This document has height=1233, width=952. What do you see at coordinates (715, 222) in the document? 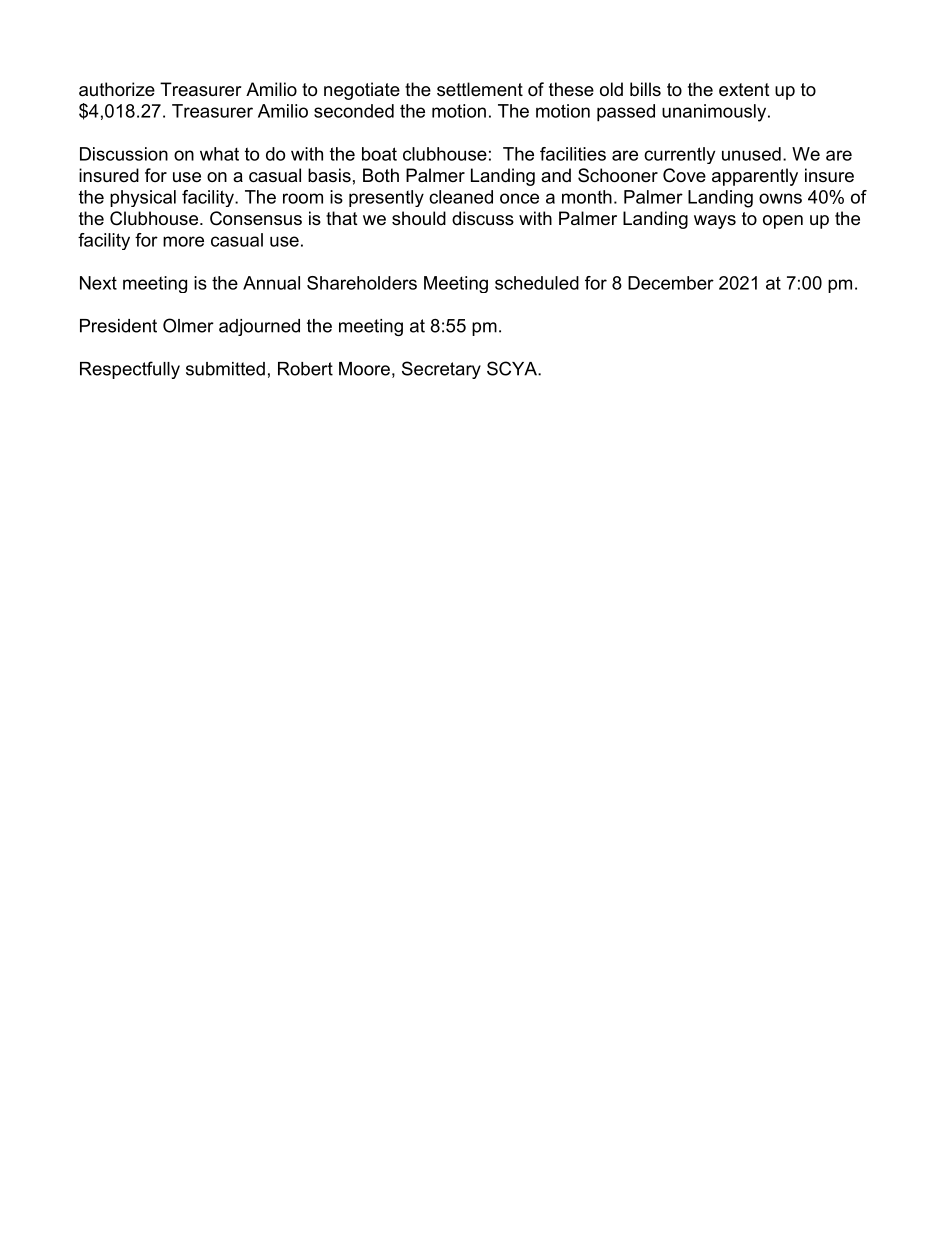
I see `ways` at bounding box center [715, 222].
